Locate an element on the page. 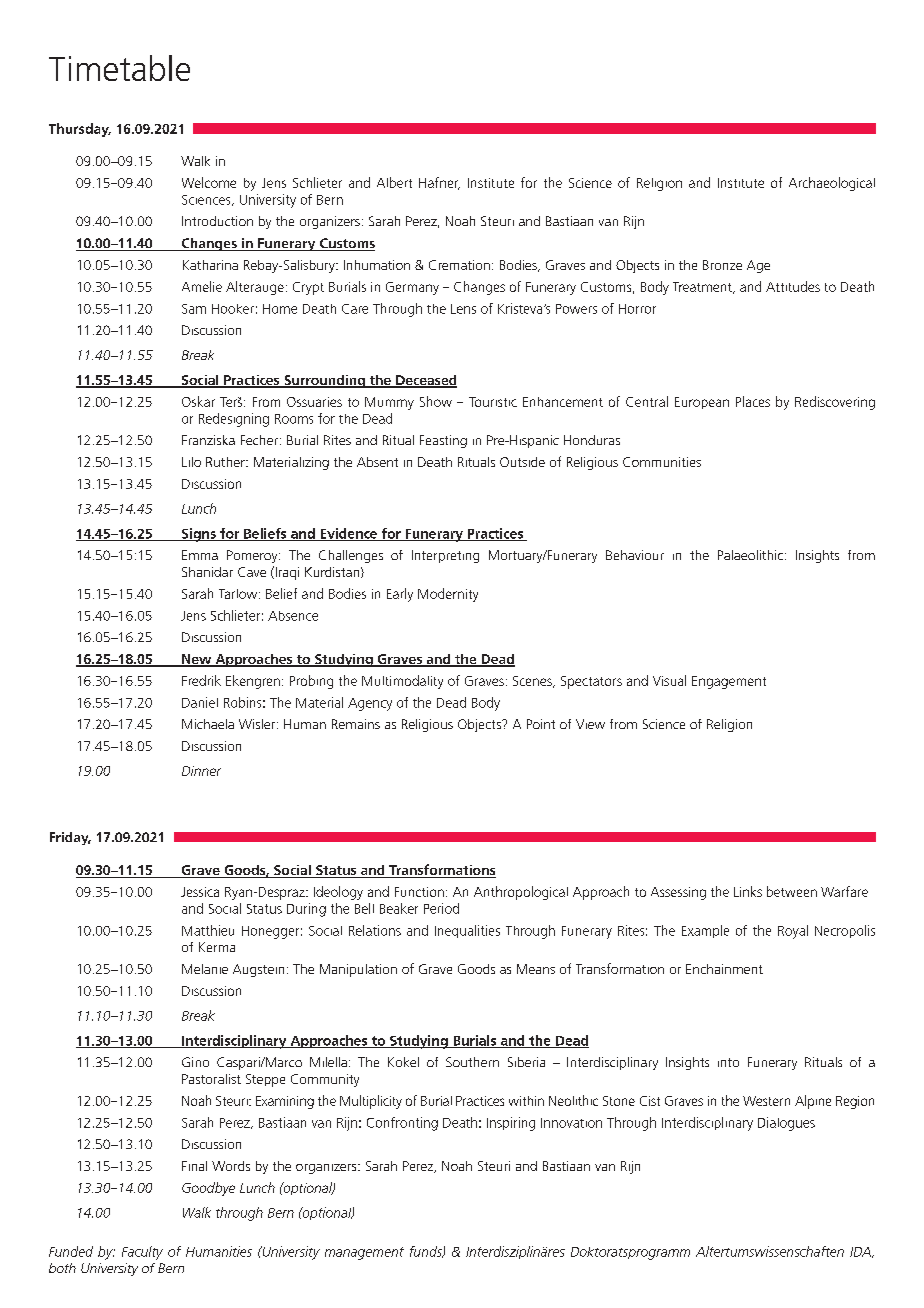  New is located at coordinates (197, 660).
